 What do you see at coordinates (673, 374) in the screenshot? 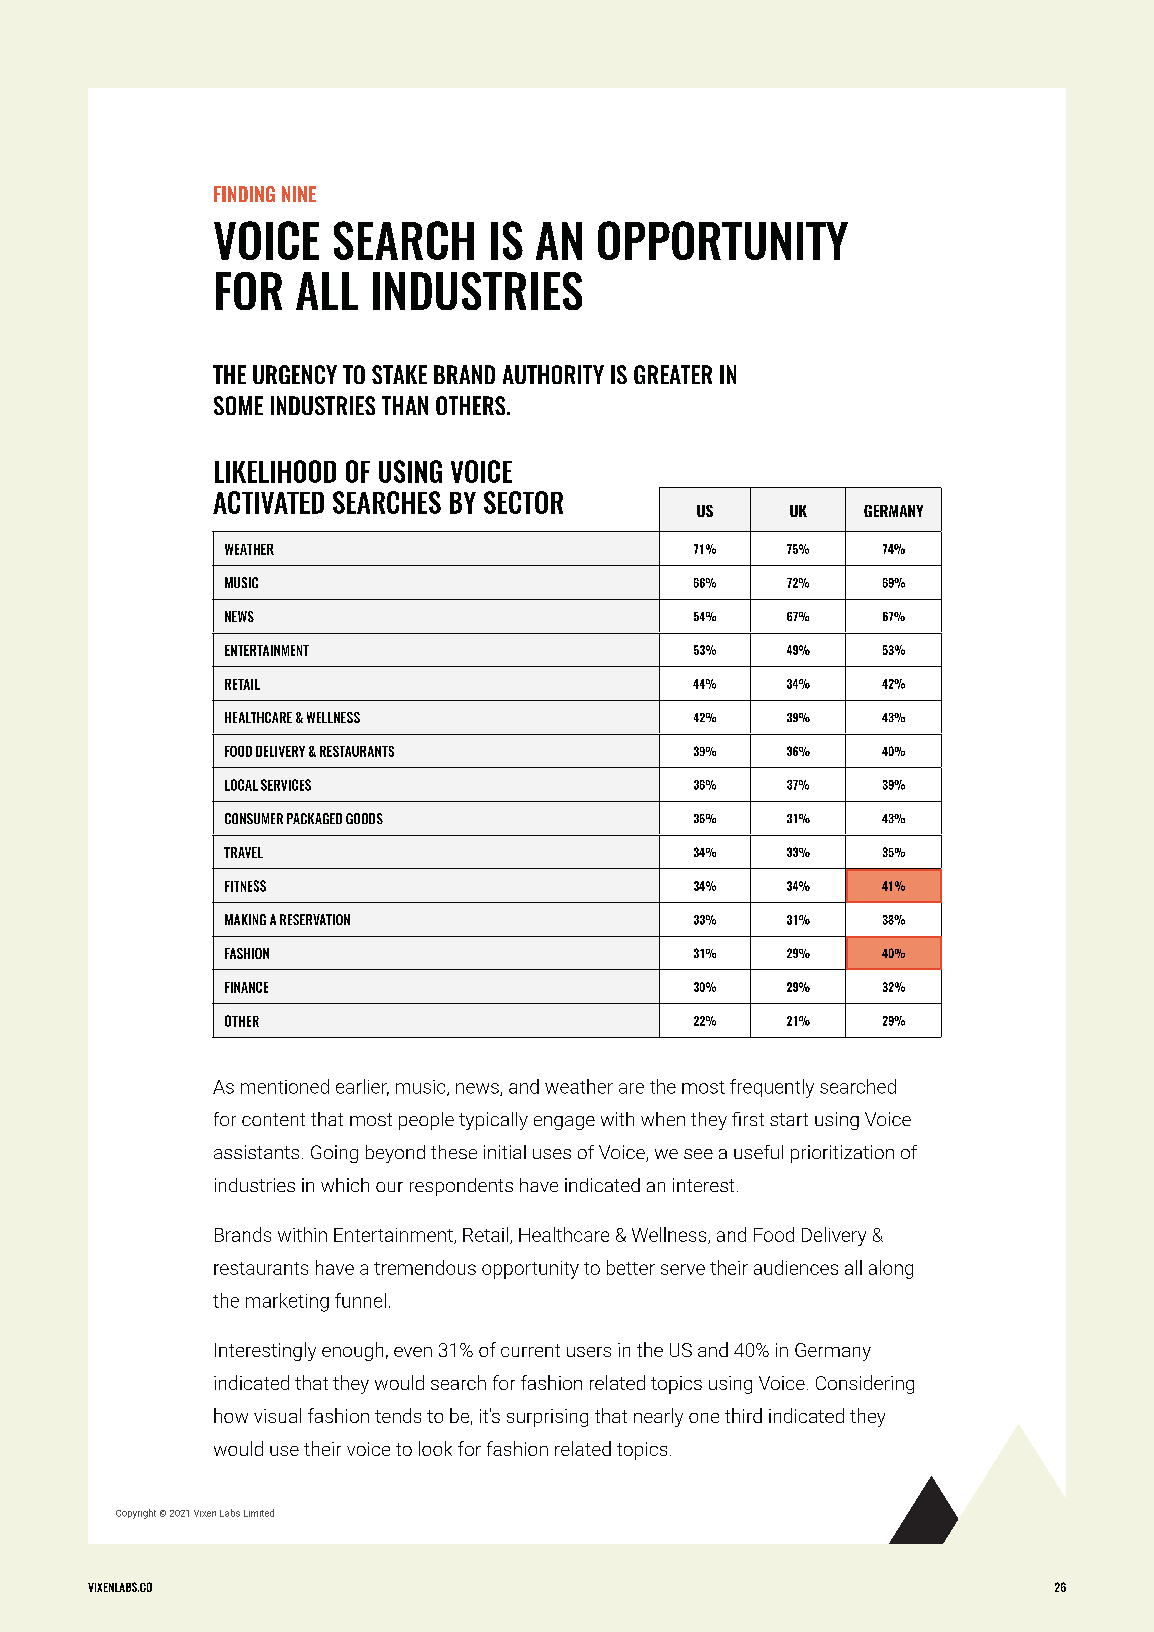
I see `GREATER` at bounding box center [673, 374].
